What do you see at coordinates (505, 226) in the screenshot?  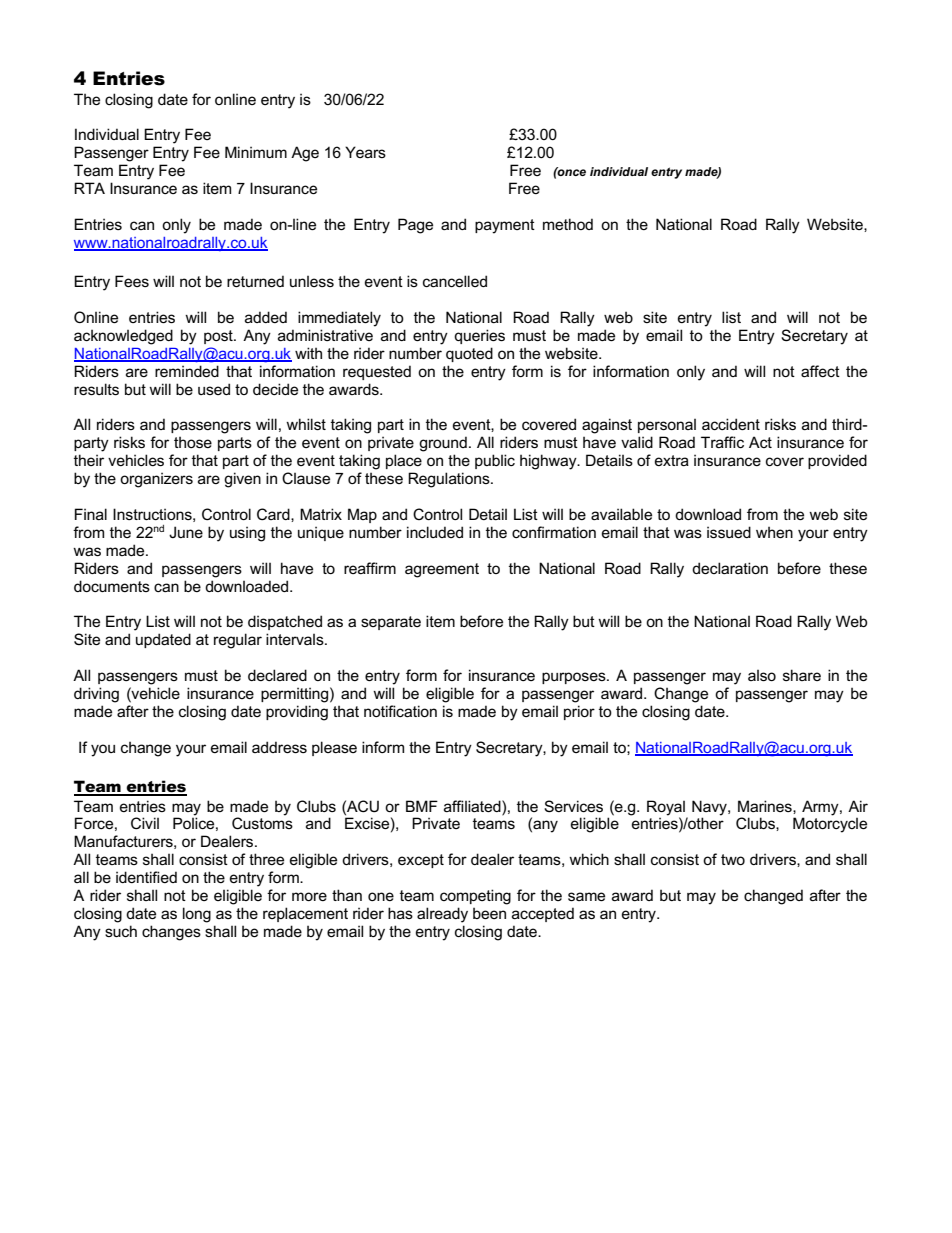 I see `payment` at bounding box center [505, 226].
